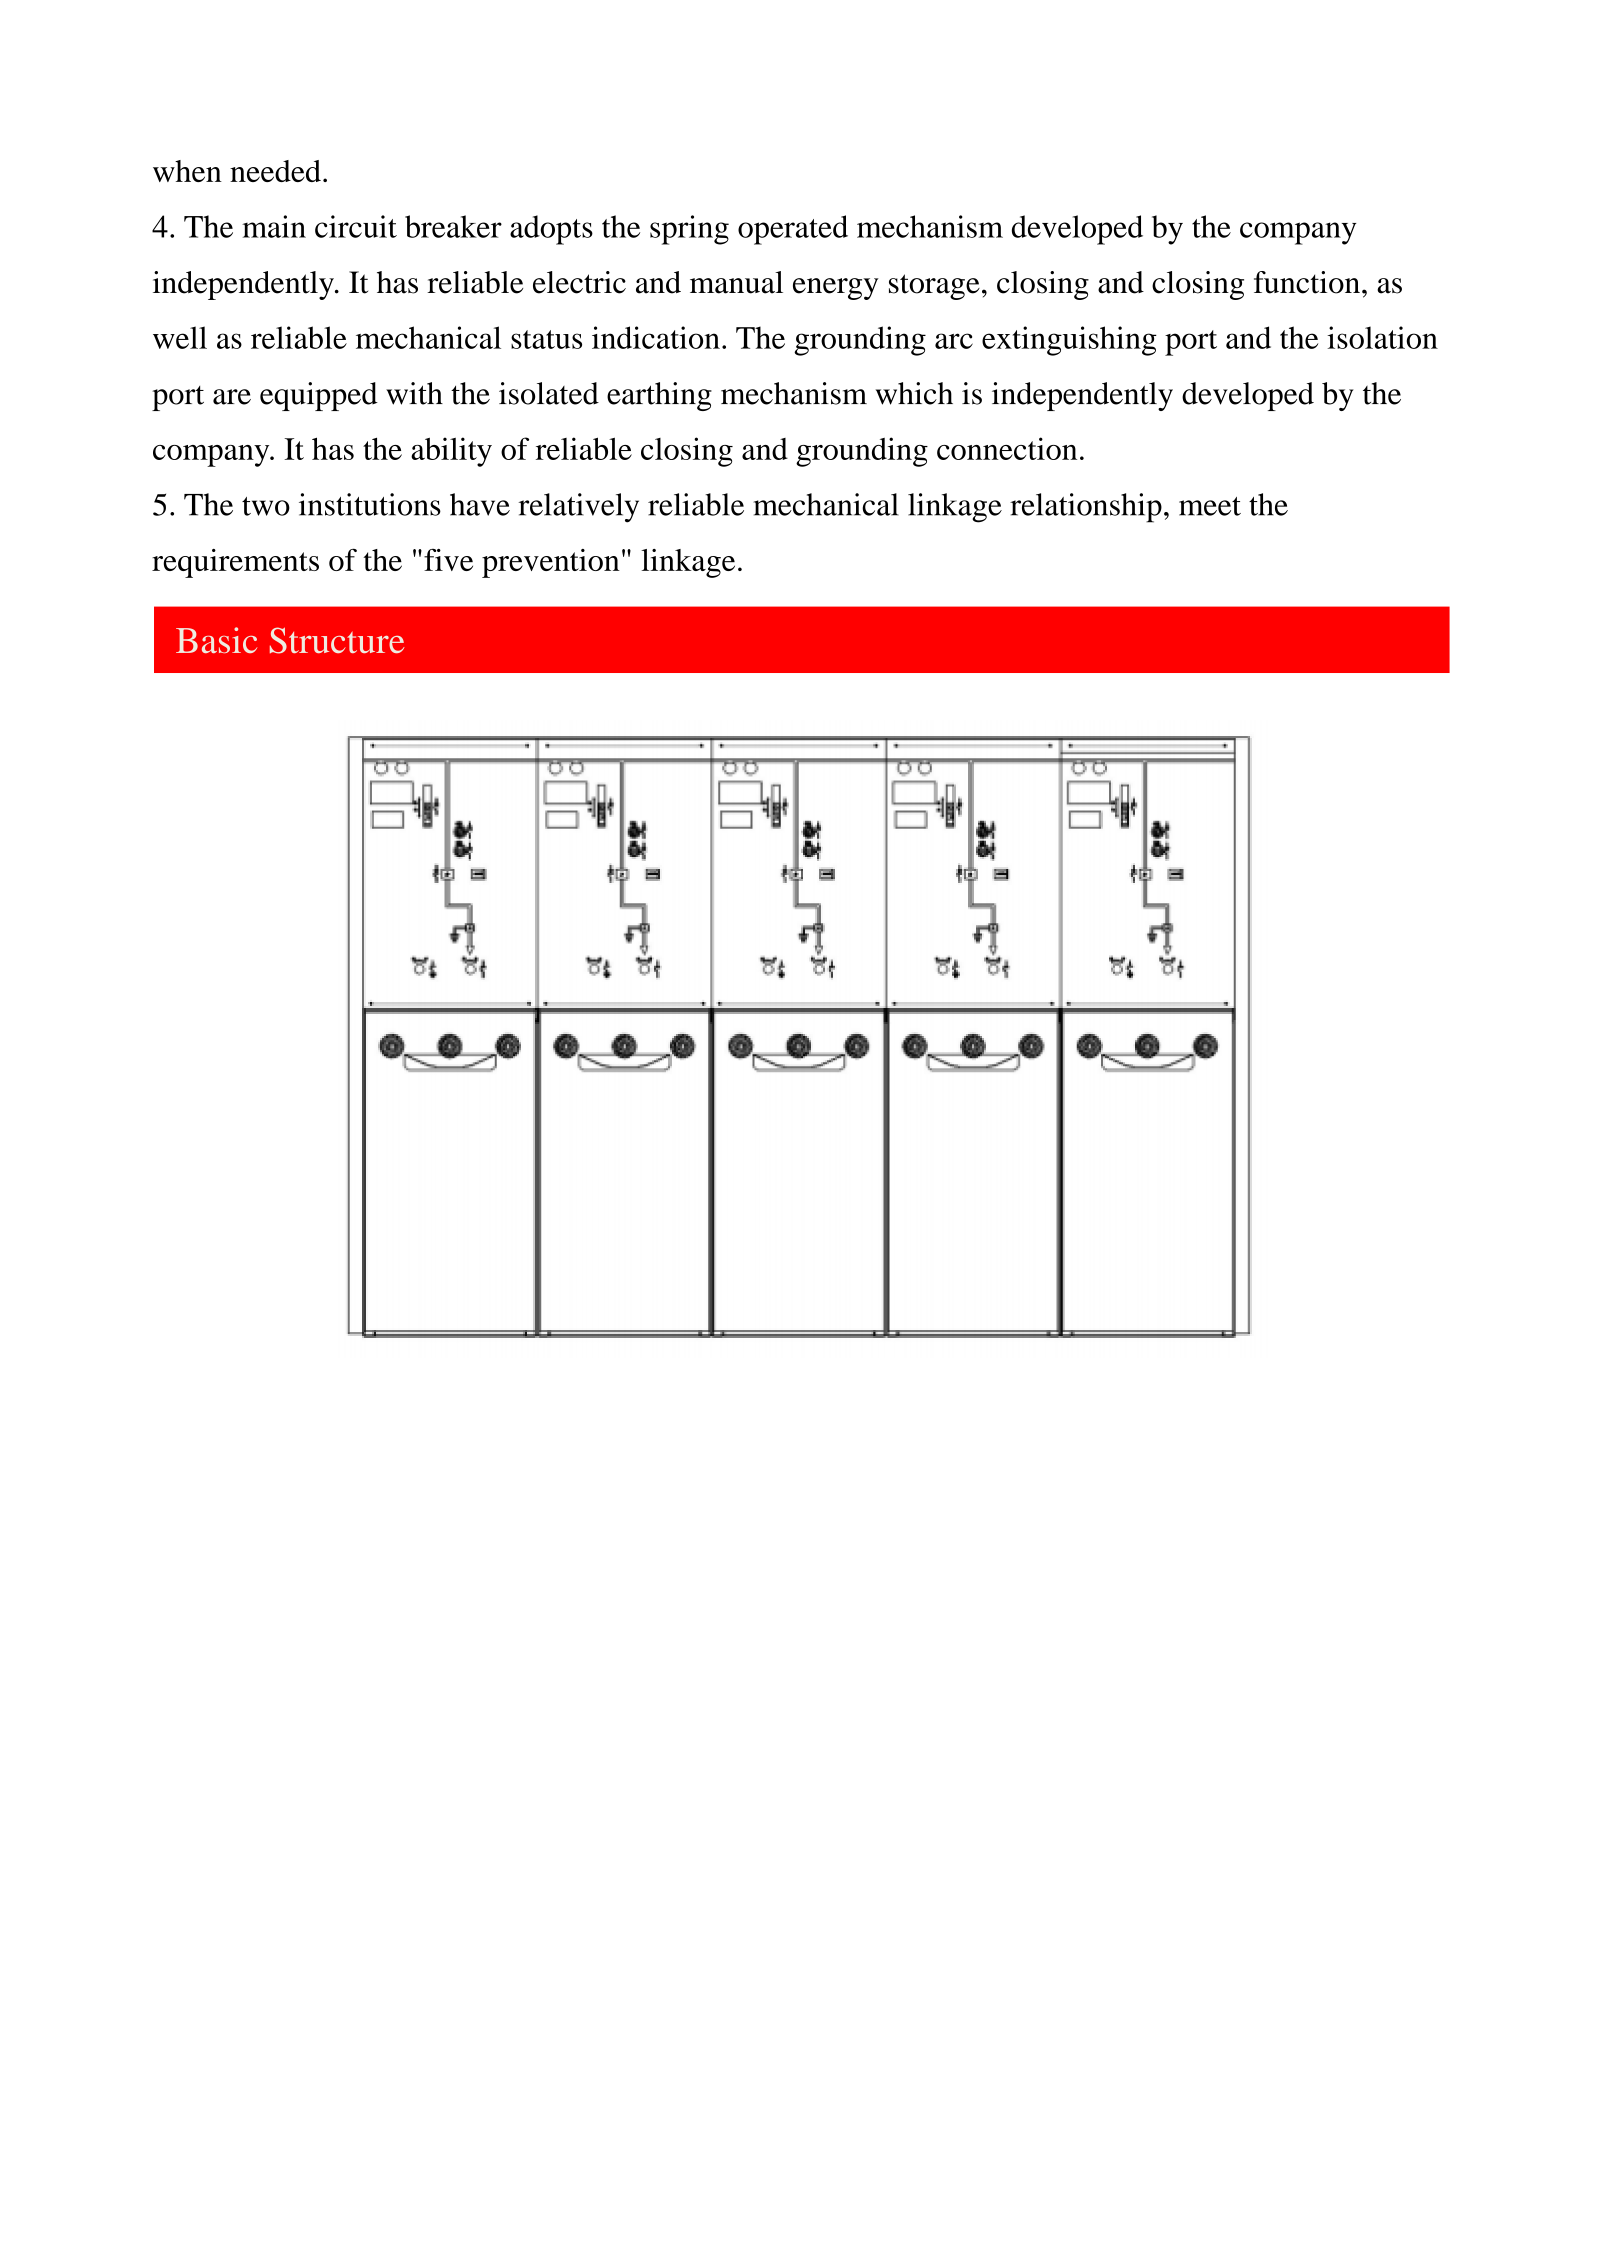 Image resolution: width=1598 pixels, height=2260 pixels. I want to click on function, so click(1307, 282).
